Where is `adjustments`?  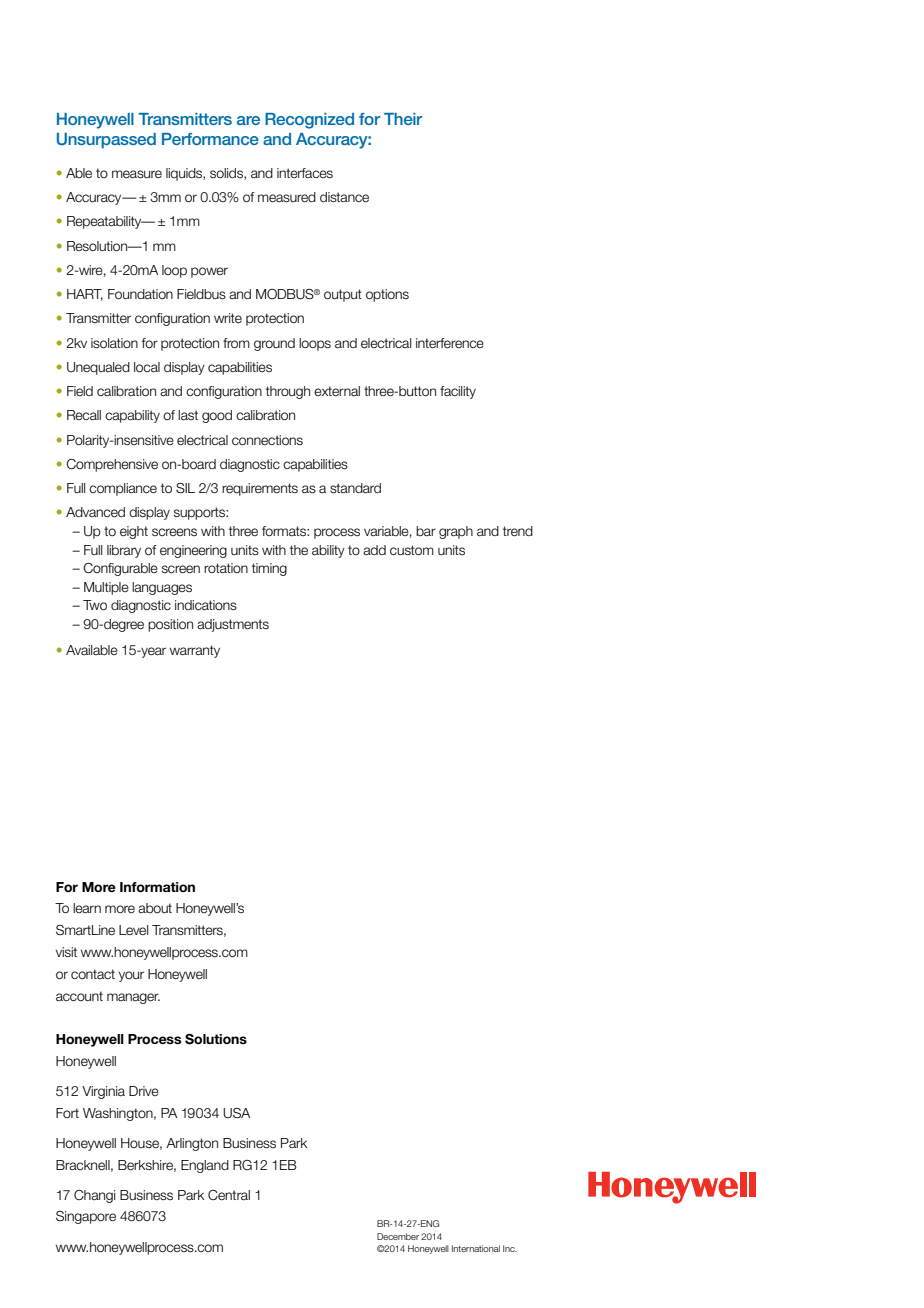
adjustments is located at coordinates (233, 625).
